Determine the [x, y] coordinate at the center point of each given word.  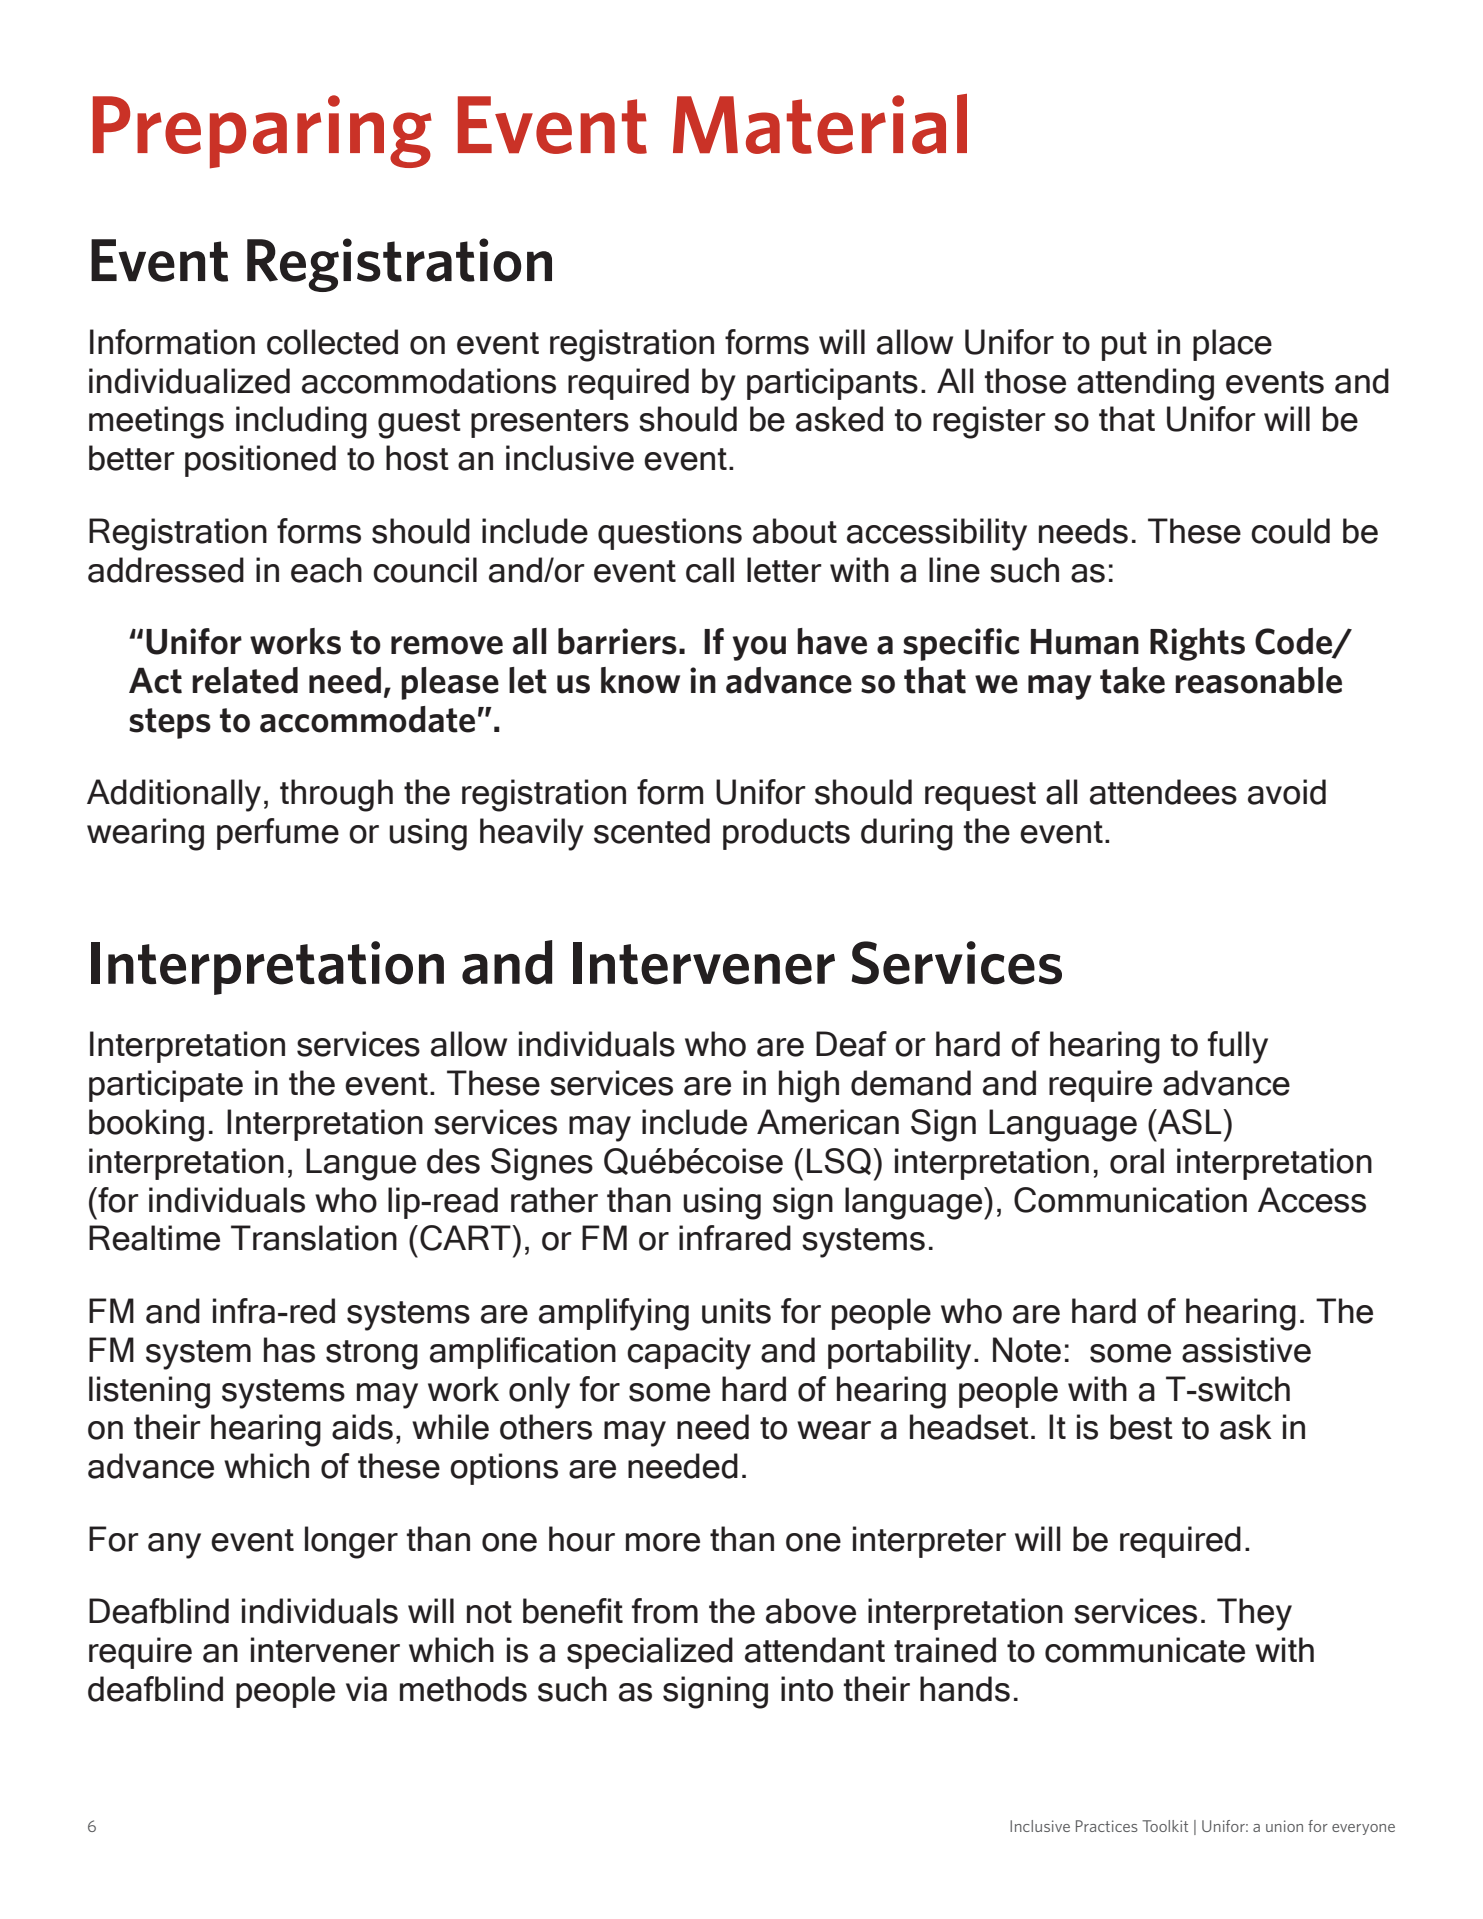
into [807, 1689]
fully [1238, 1047]
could [1290, 531]
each [326, 570]
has [289, 1350]
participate [166, 1086]
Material [820, 124]
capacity [689, 1353]
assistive [1246, 1350]
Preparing [262, 132]
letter [784, 570]
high [809, 1086]
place [1232, 345]
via [366, 1689]
